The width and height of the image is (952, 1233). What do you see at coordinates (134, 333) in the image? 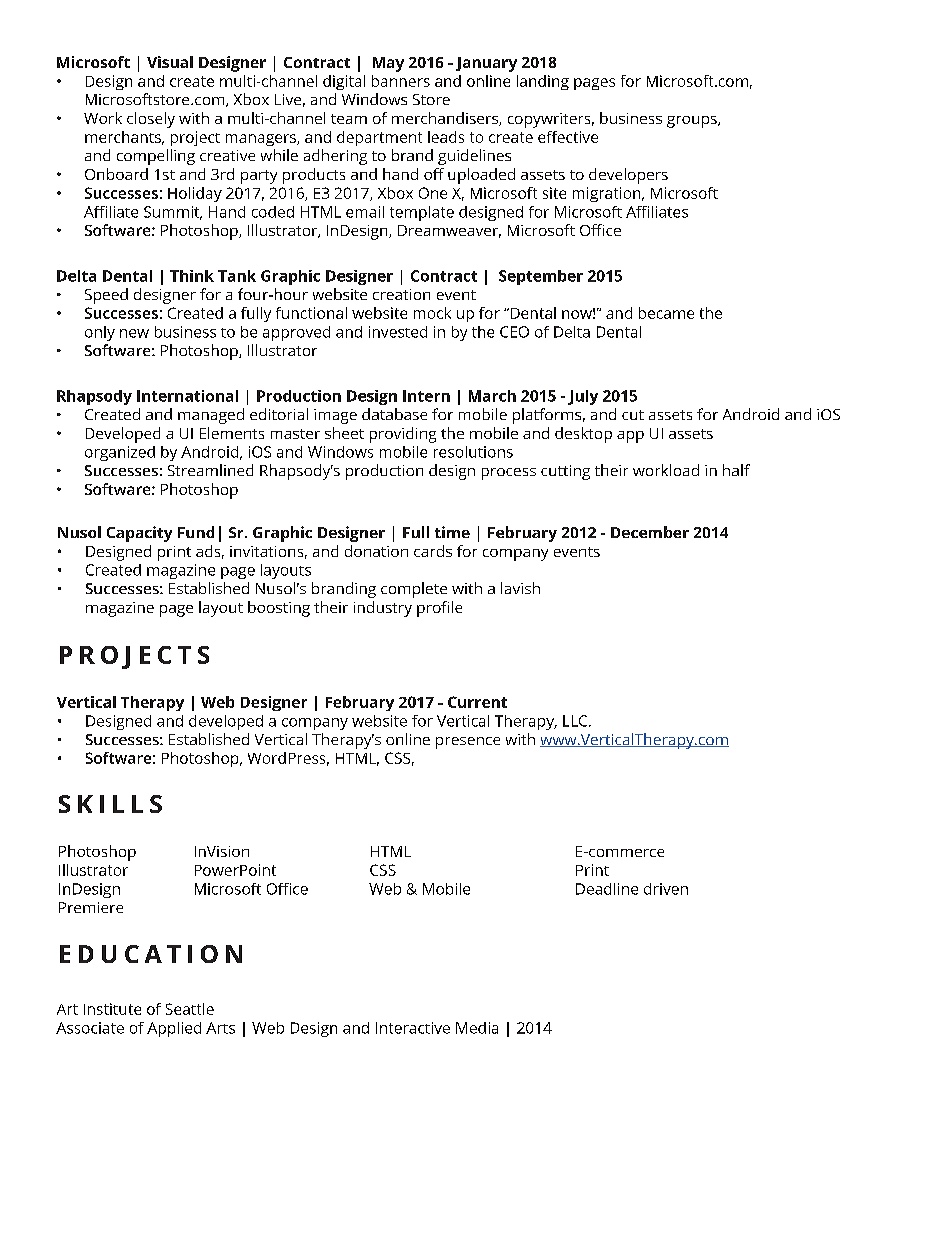
I see `new` at bounding box center [134, 333].
